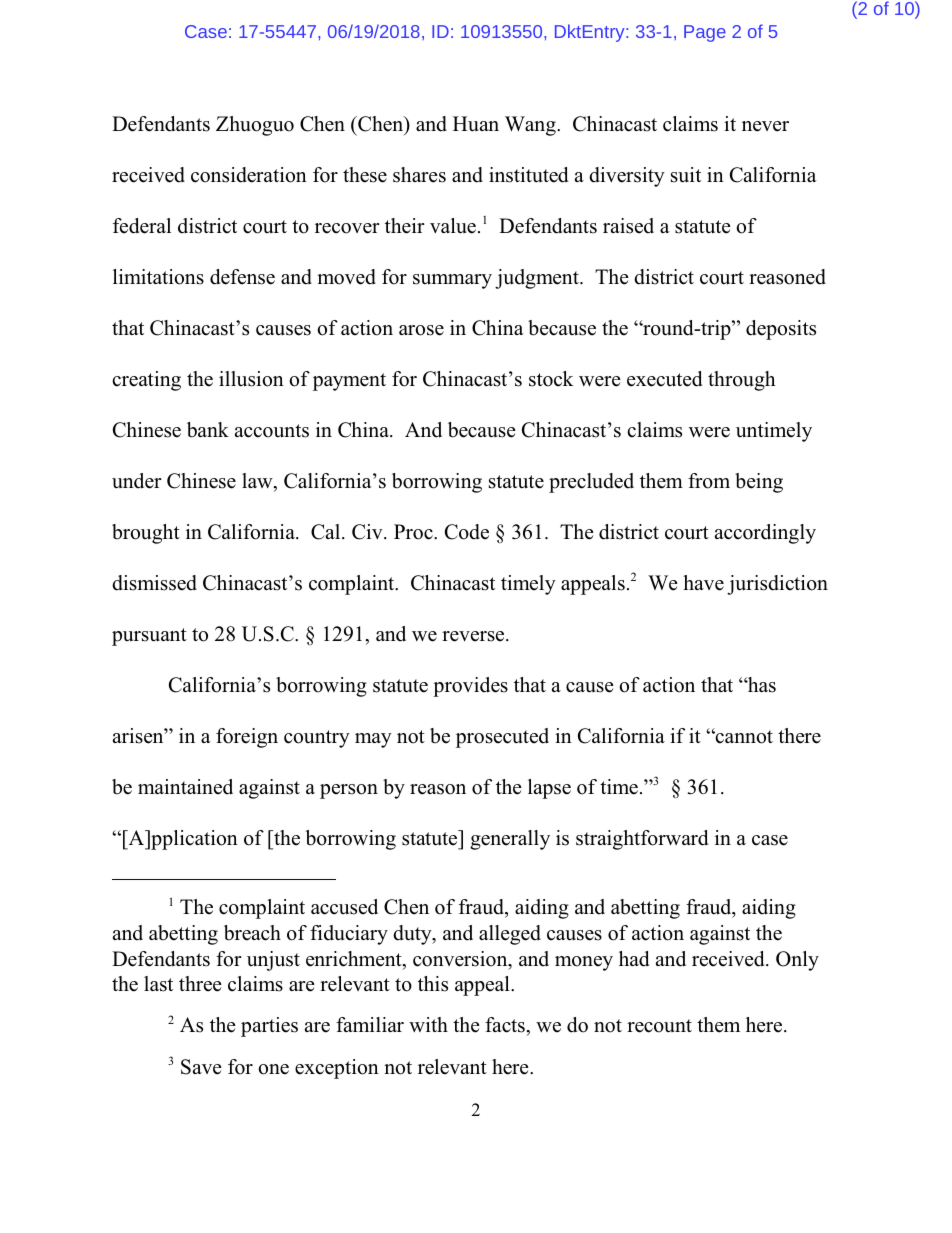  What do you see at coordinates (703, 583) in the screenshot?
I see `have` at bounding box center [703, 583].
